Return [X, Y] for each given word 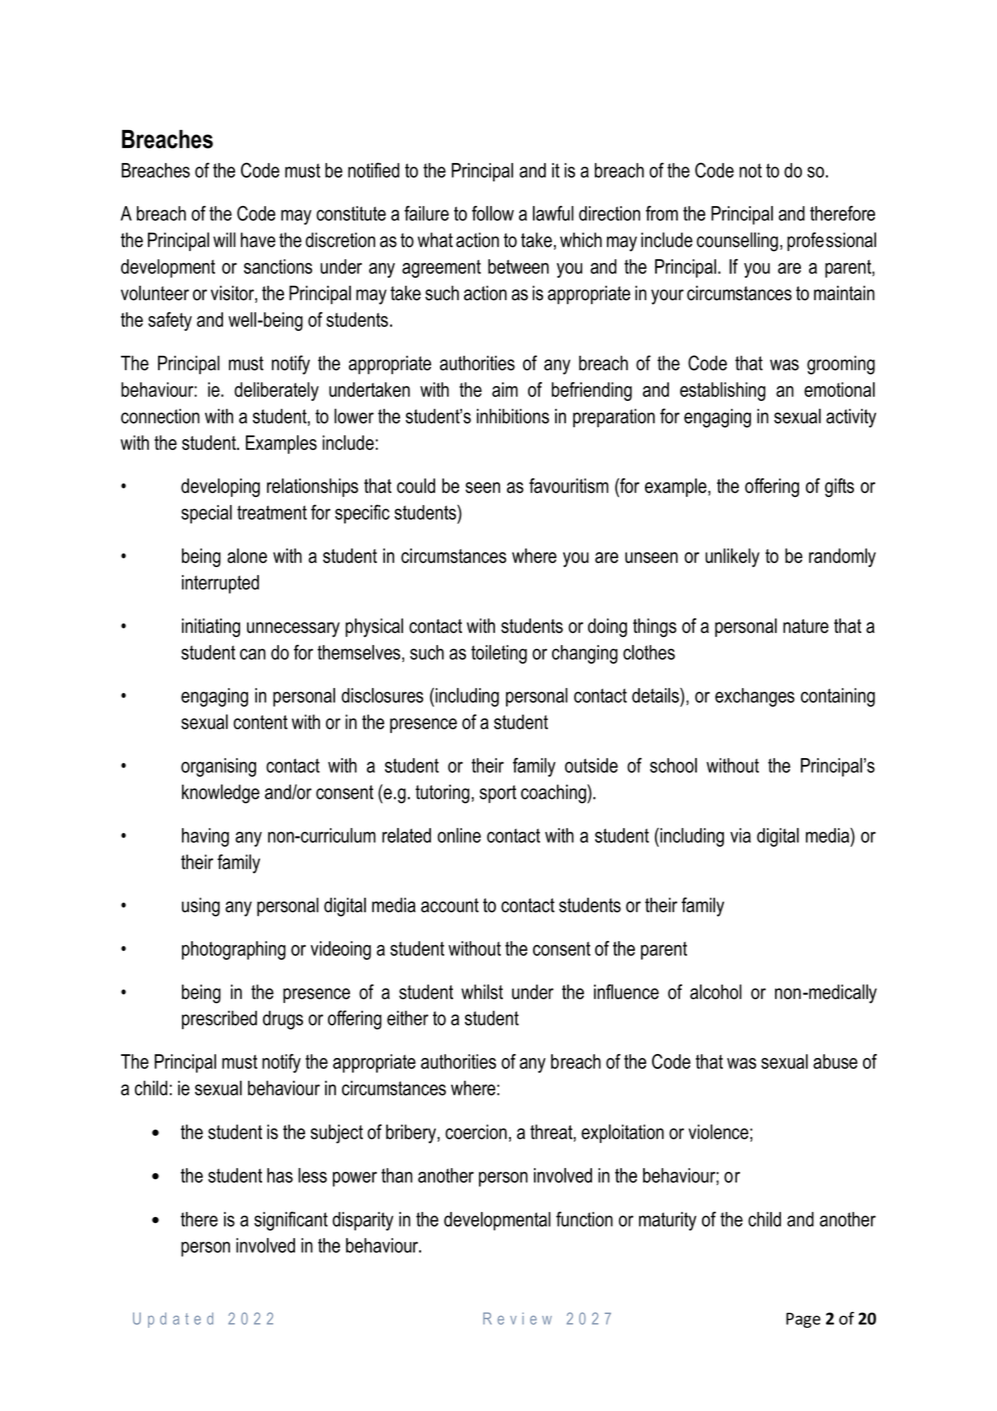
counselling [737, 242]
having [205, 837]
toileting [499, 654]
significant [291, 1221]
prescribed [219, 1020]
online [459, 835]
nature [806, 626]
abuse [835, 1061]
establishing [723, 391]
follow [493, 213]
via [740, 835]
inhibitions [513, 416]
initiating [211, 627]
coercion [476, 1132]
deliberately [276, 391]
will [224, 239]
